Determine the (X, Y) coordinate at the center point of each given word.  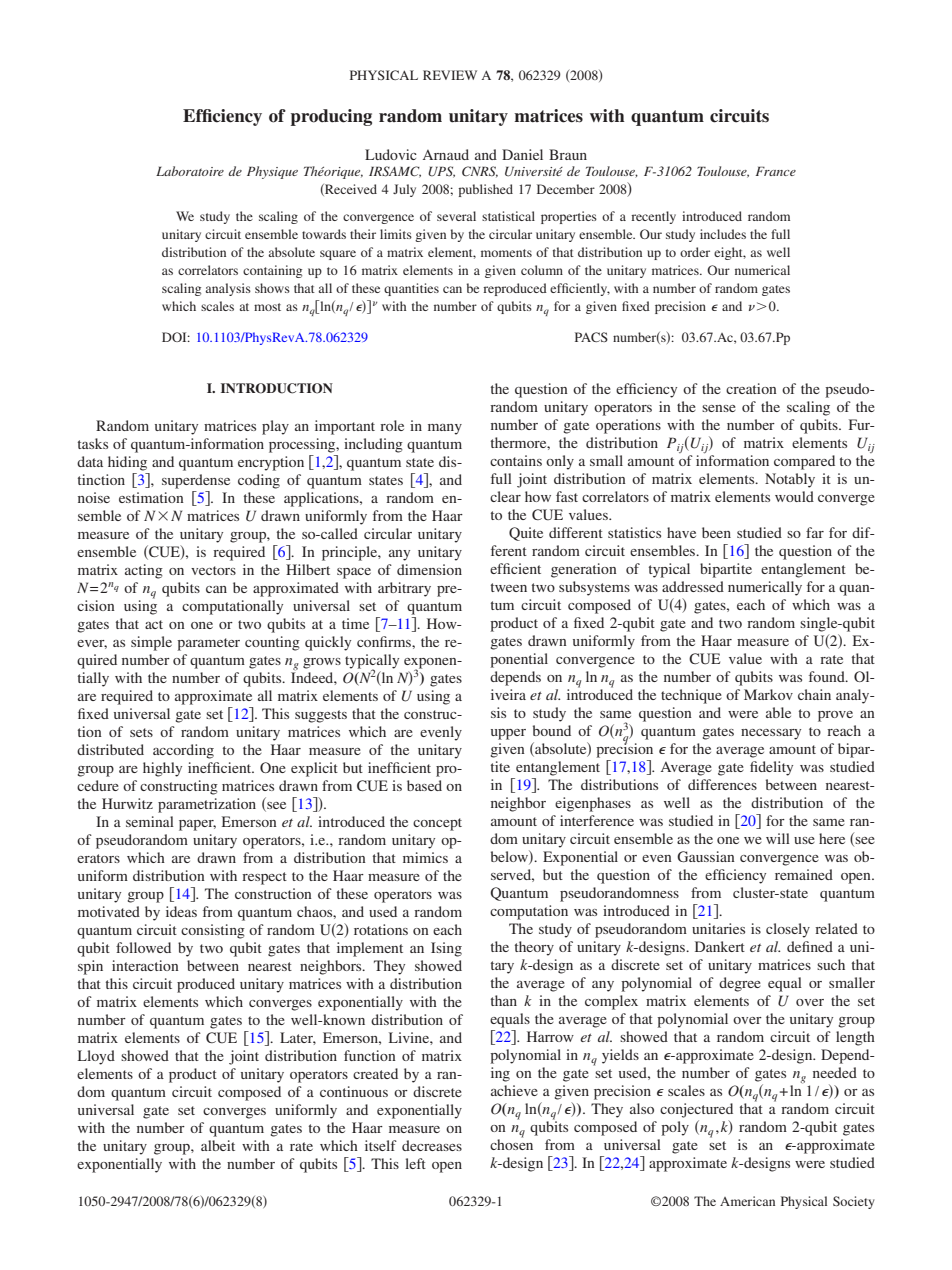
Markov (768, 694)
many (445, 429)
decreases (432, 1145)
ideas (181, 911)
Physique (272, 172)
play (275, 427)
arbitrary (404, 589)
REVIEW (450, 75)
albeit (218, 1145)
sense (719, 408)
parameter (208, 644)
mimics (425, 857)
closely (788, 930)
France (776, 171)
